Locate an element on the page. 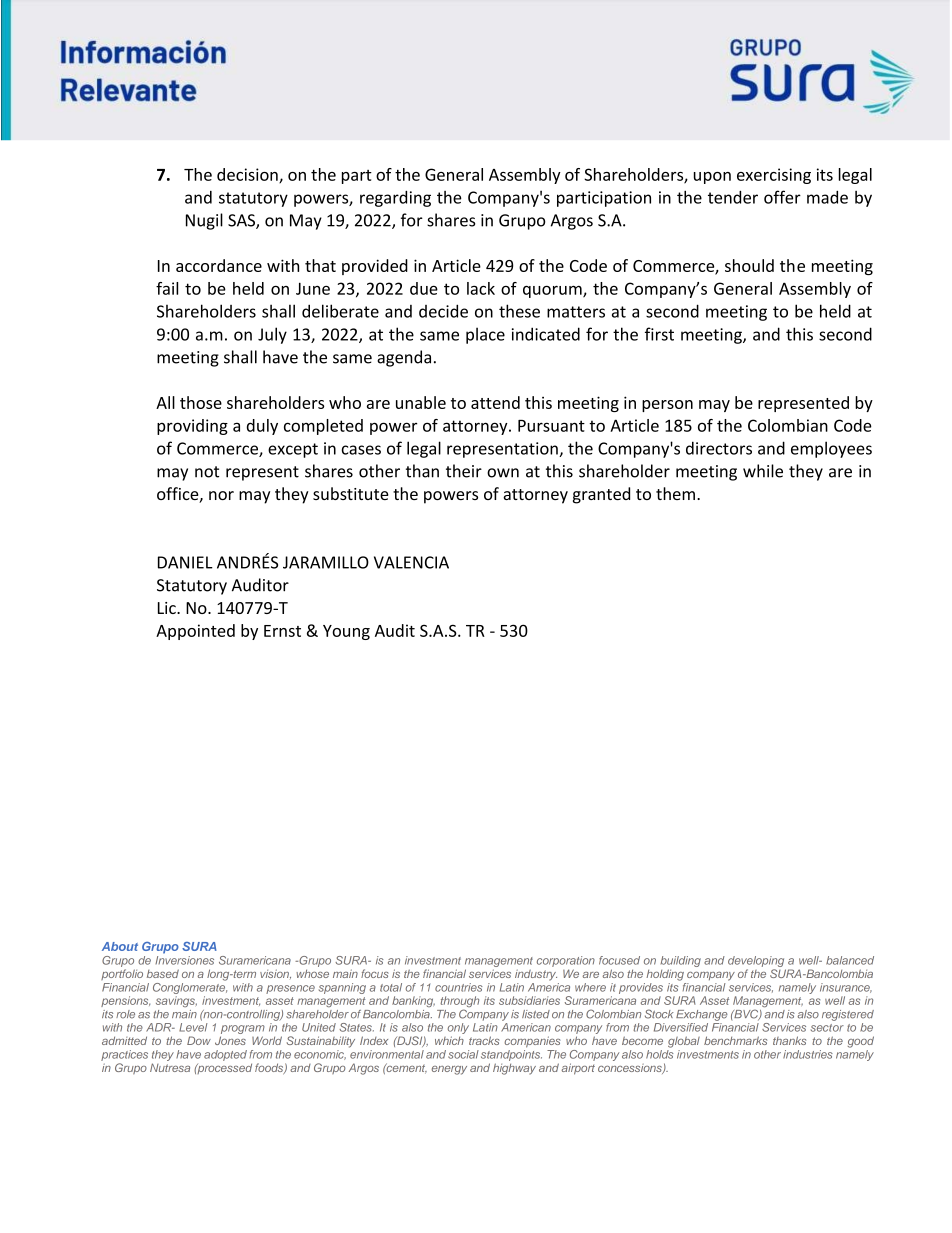 Image resolution: width=952 pixels, height=1233 pixels. SAS is located at coordinates (242, 221).
